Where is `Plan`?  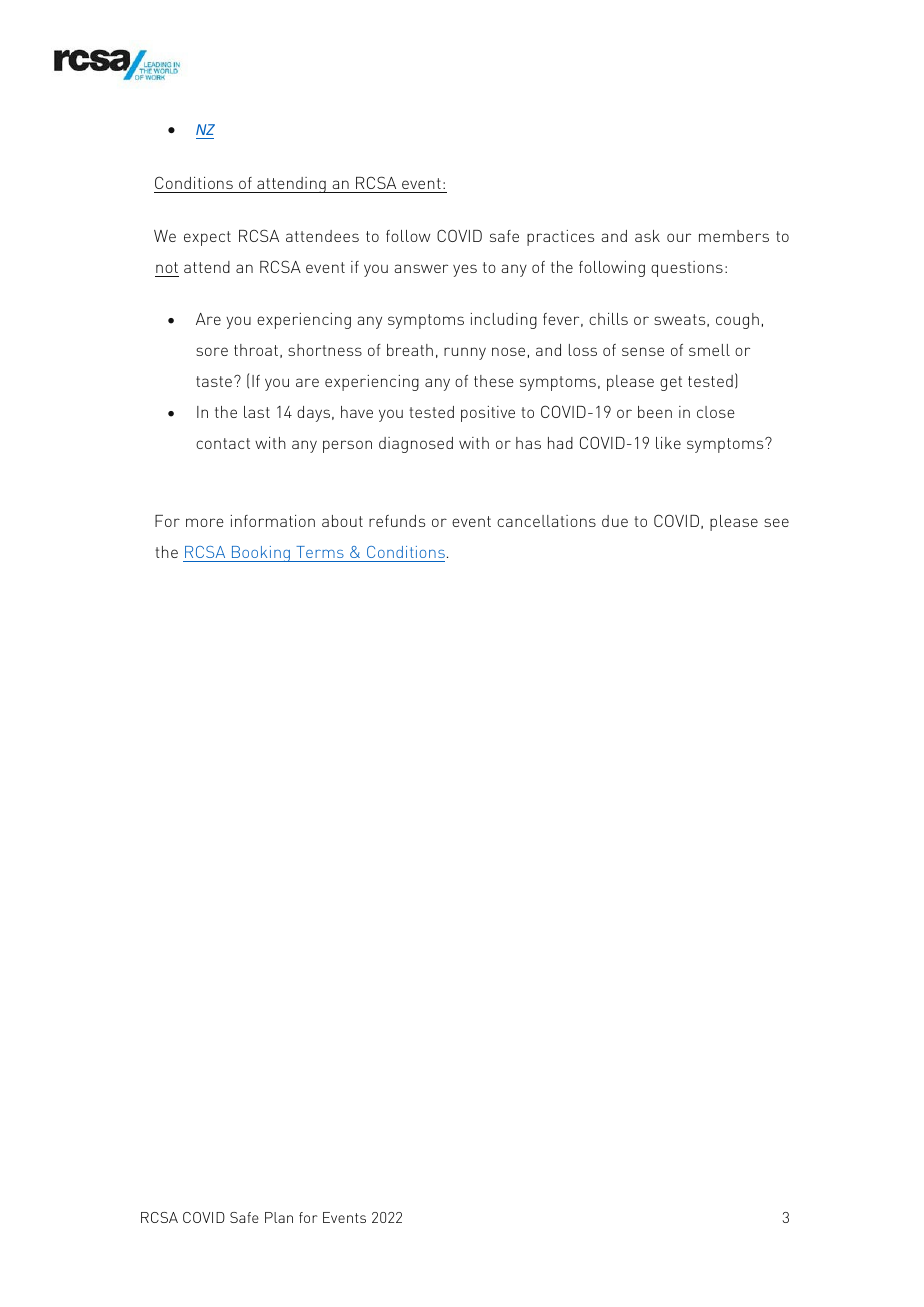 Plan is located at coordinates (279, 1217).
